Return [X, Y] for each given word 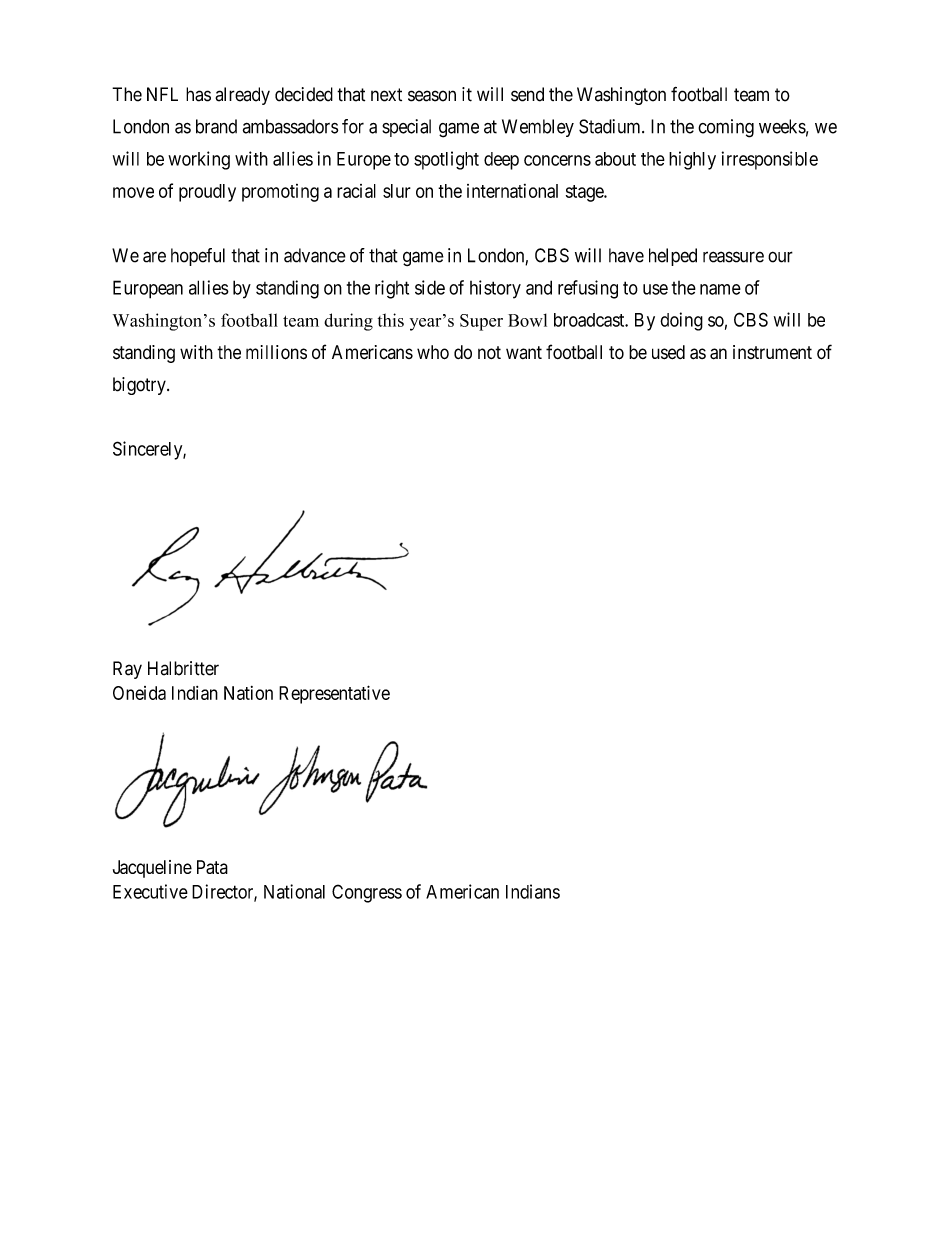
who [433, 352]
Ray [127, 670]
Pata [212, 867]
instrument [772, 352]
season [432, 96]
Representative [334, 694]
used [668, 352]
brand [216, 126]
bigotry [140, 386]
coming [726, 128]
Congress [367, 893]
